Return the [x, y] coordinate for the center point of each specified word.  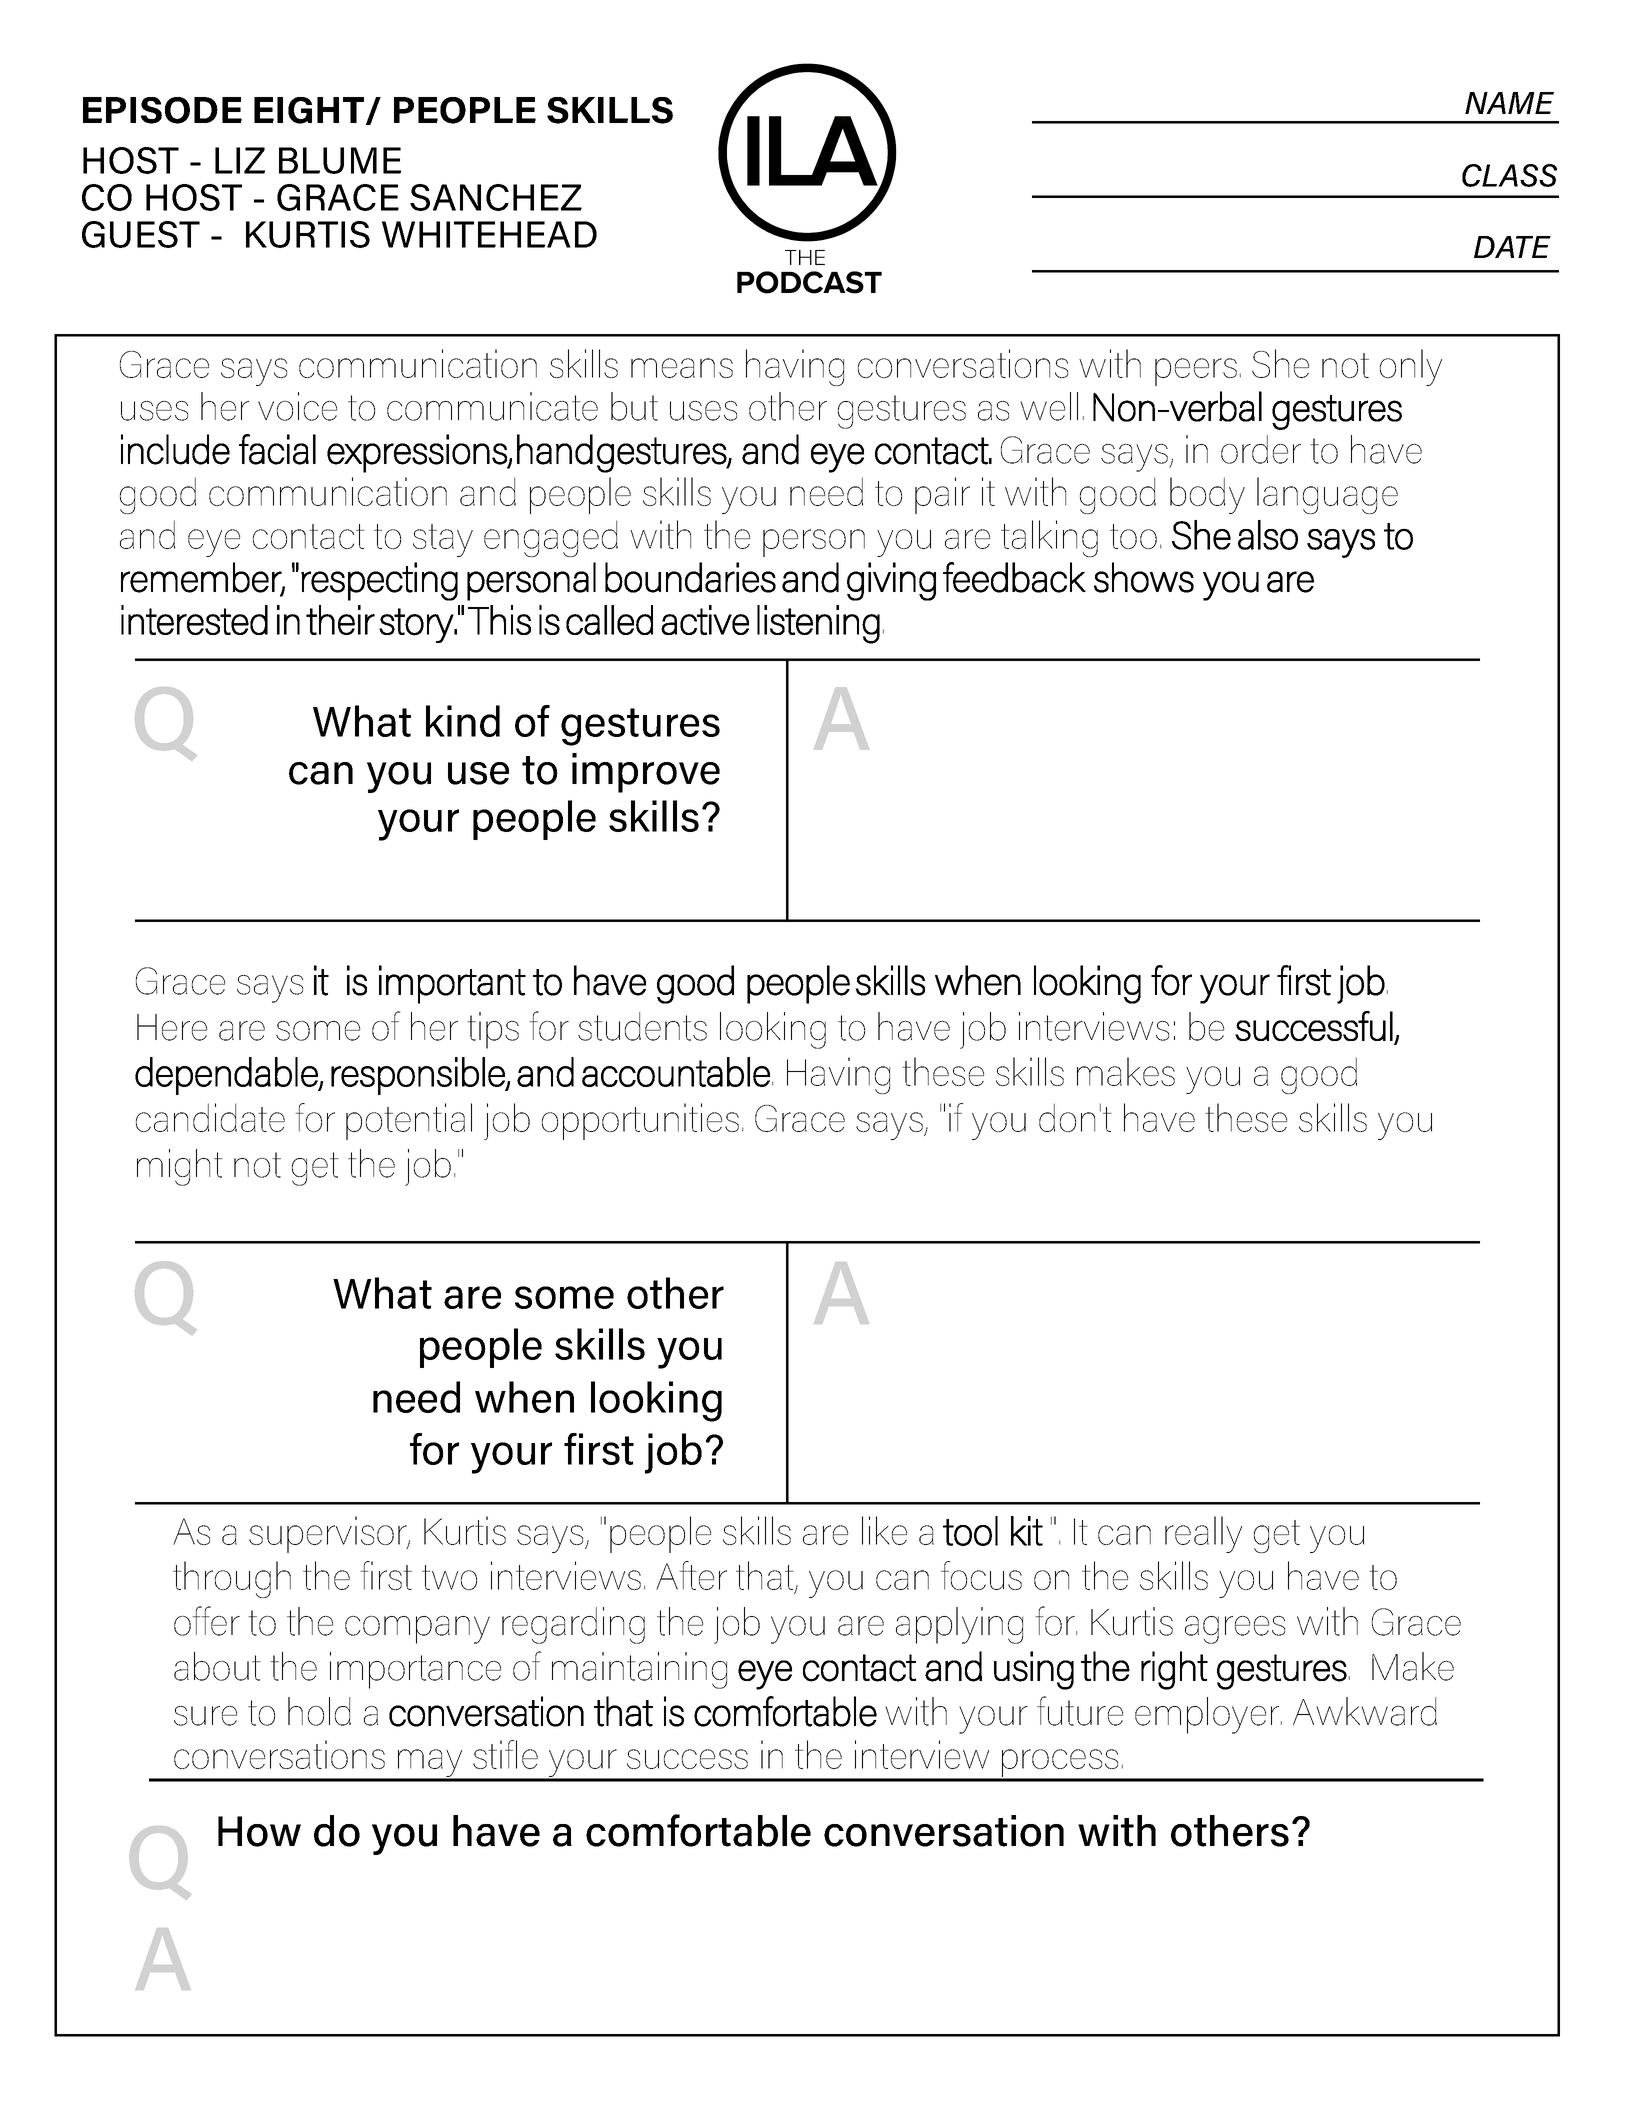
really [1203, 1534]
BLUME [340, 160]
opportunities [640, 1121]
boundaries [690, 577]
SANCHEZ [496, 197]
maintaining [639, 1670]
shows [1144, 577]
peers [1196, 372]
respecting [379, 581]
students [642, 1026]
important [452, 984]
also [1268, 535]
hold [319, 1711]
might [180, 1167]
